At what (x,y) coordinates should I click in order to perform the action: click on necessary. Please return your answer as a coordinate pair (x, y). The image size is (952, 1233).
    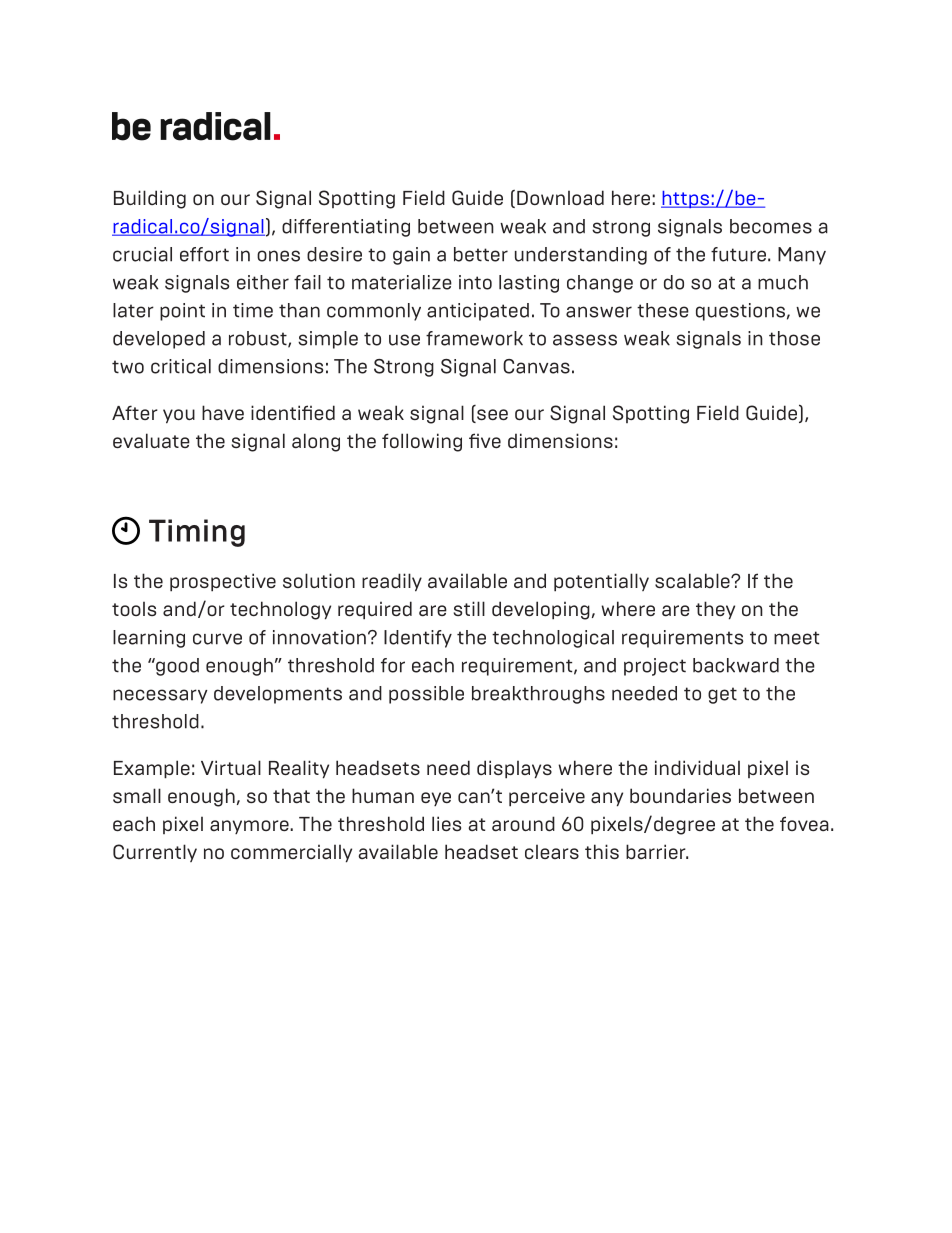
    Looking at the image, I should click on (160, 696).
